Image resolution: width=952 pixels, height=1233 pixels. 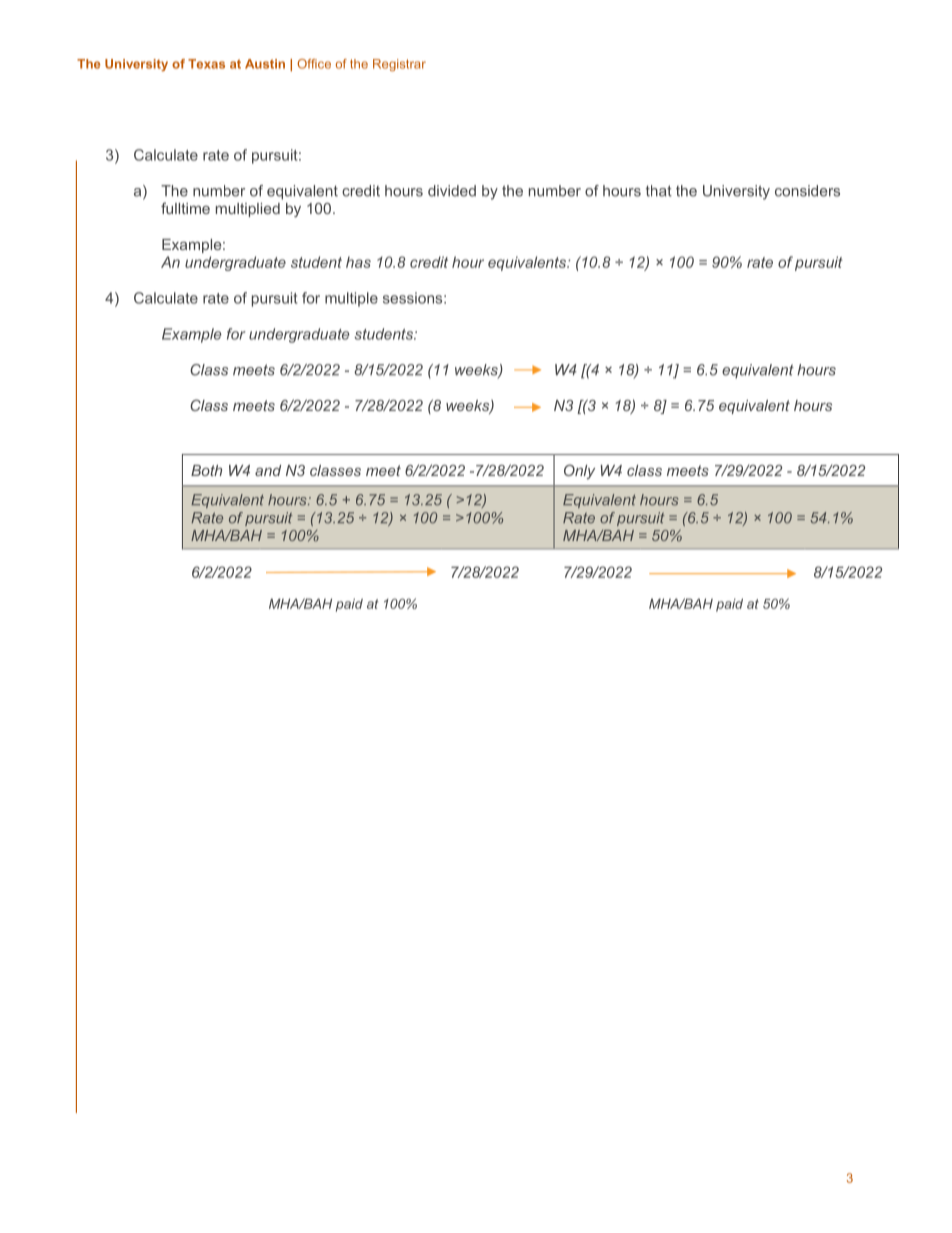 I want to click on considers, so click(x=807, y=191).
